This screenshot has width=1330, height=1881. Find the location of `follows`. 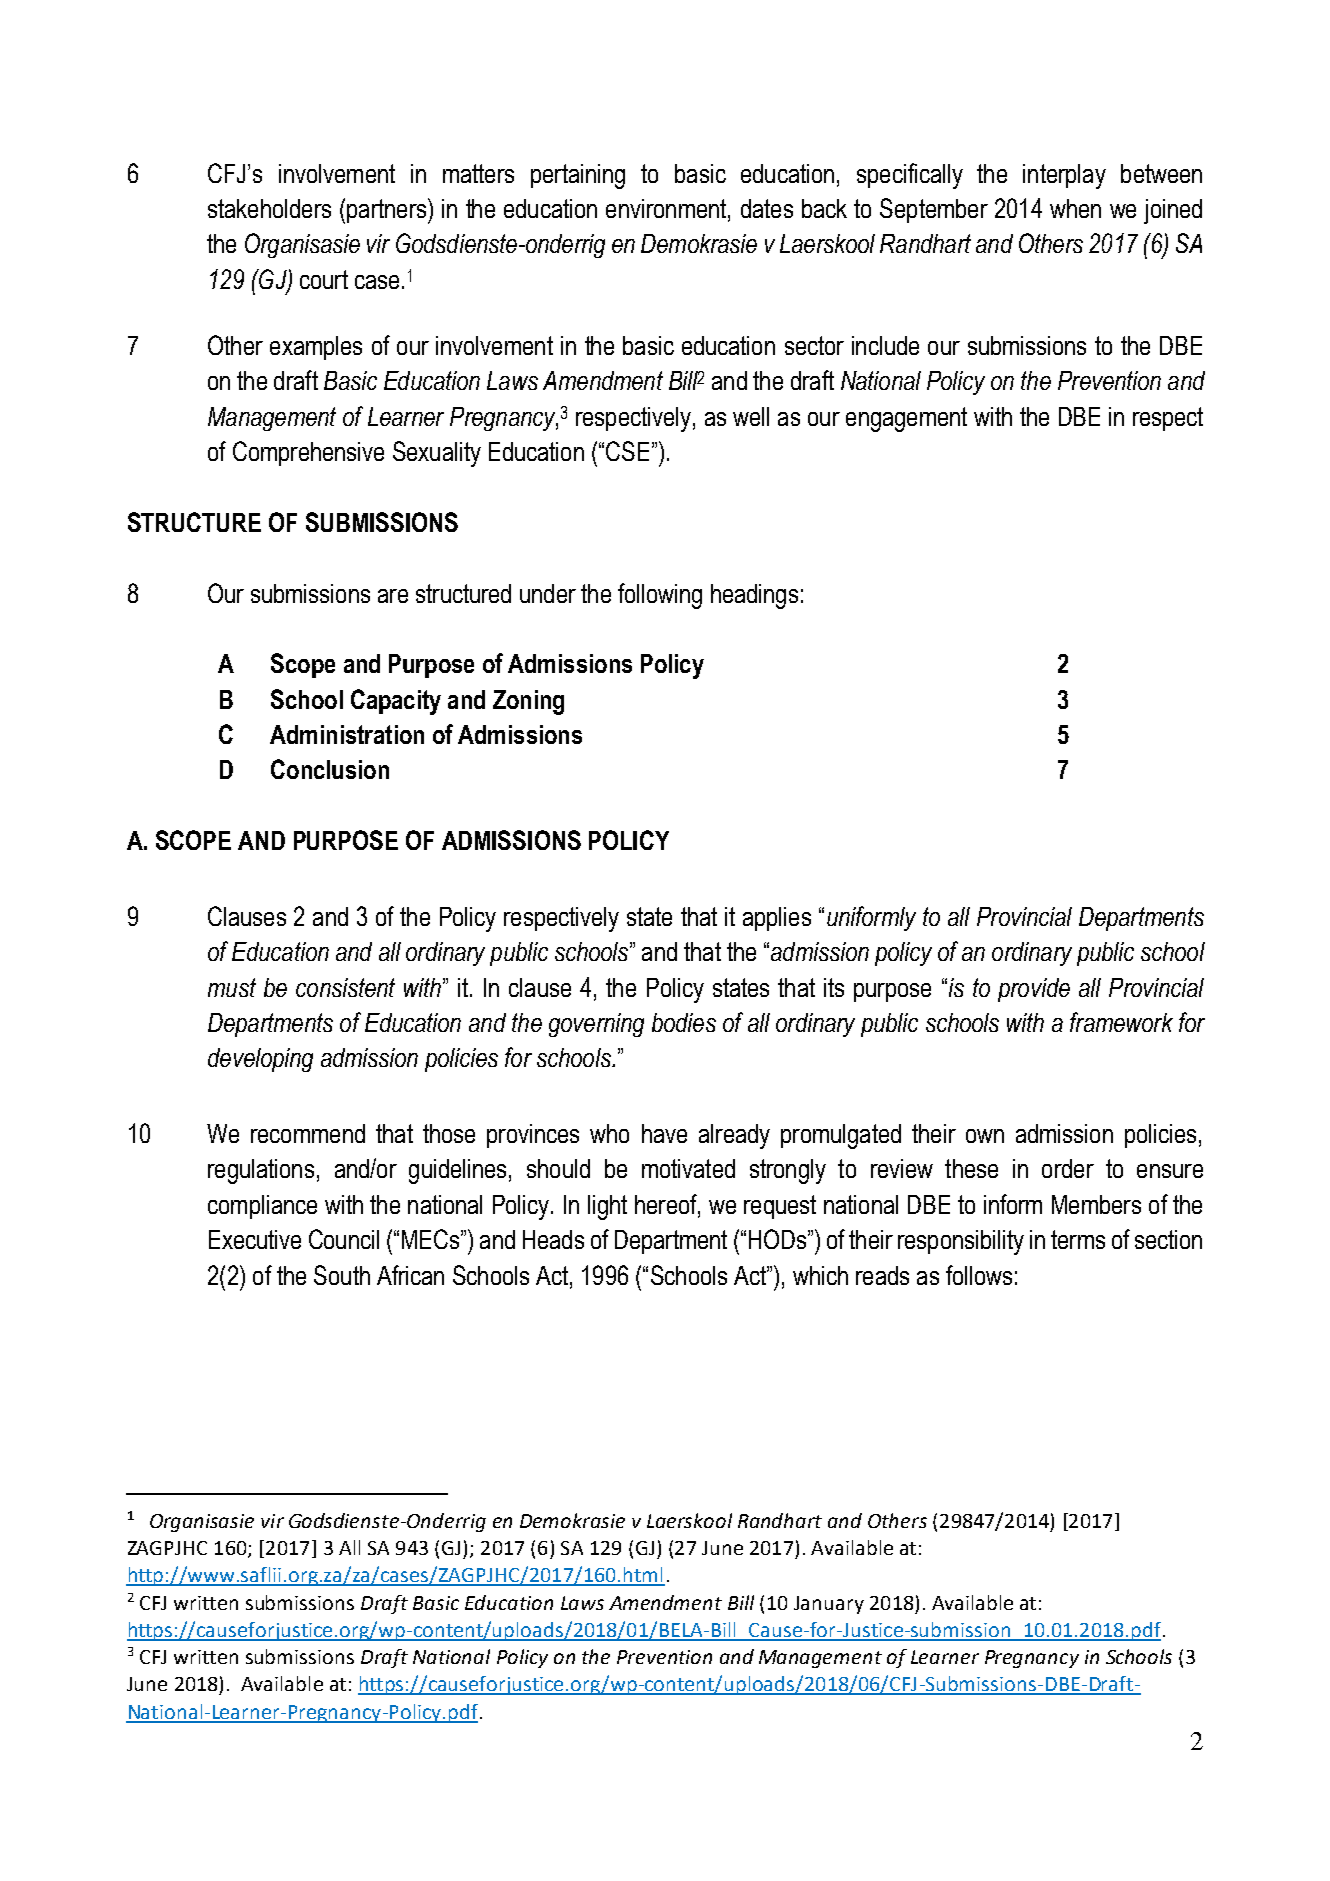

follows is located at coordinates (979, 1275).
